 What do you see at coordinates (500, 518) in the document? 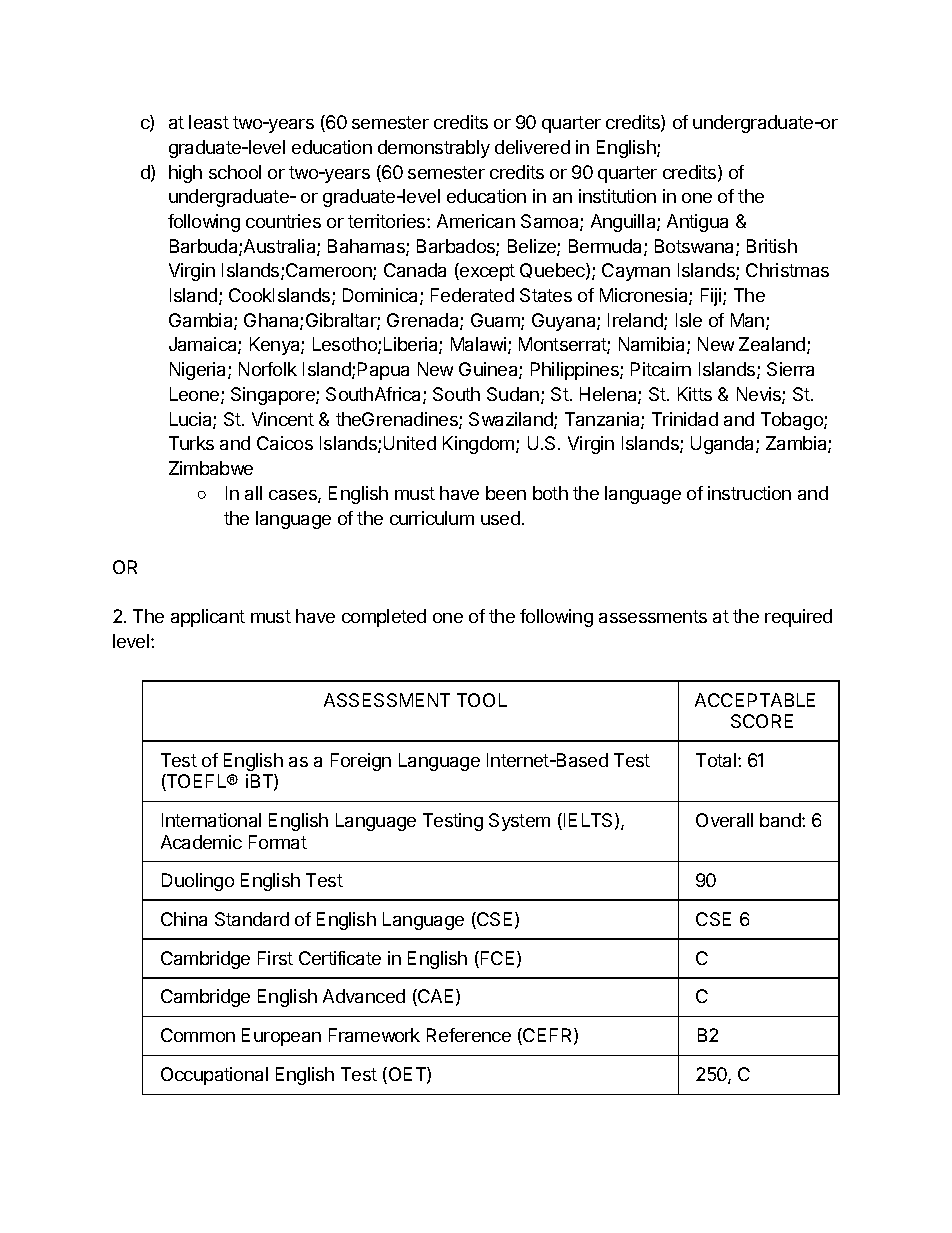
I see `used` at bounding box center [500, 518].
